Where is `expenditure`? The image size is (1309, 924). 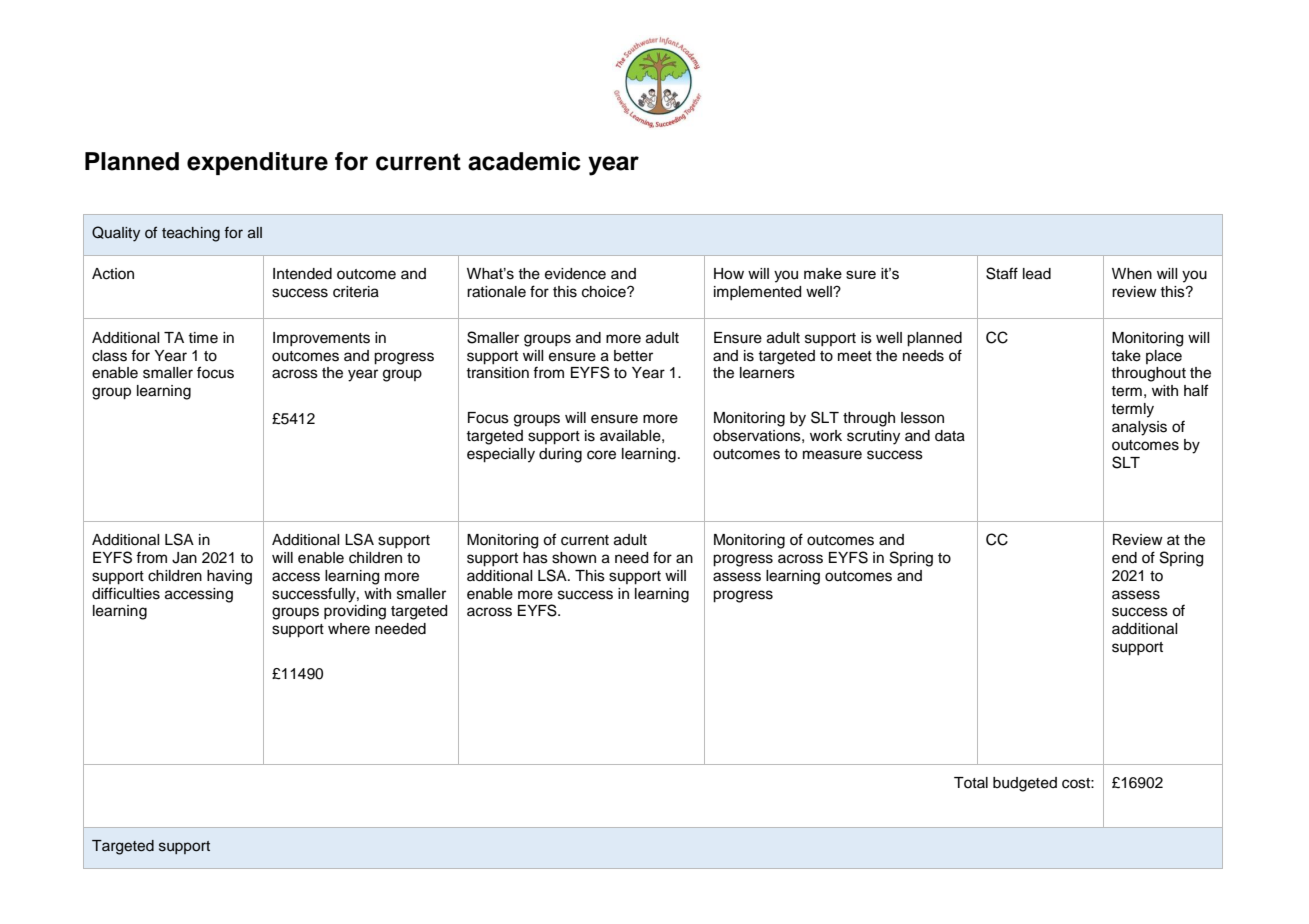 expenditure is located at coordinates (257, 163).
